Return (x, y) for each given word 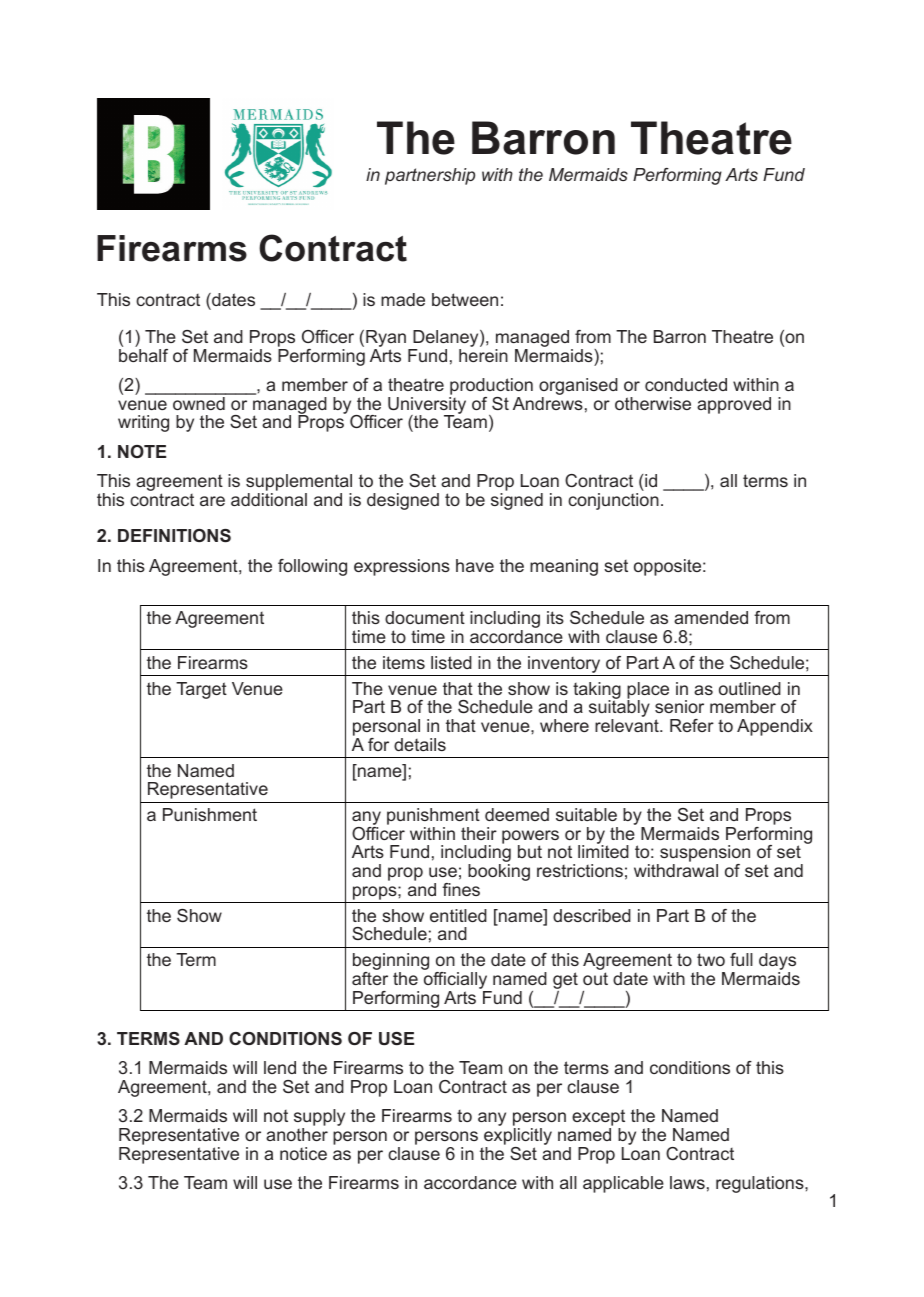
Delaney (446, 340)
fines (461, 889)
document (425, 617)
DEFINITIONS (174, 536)
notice (303, 1153)
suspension (704, 855)
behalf (143, 354)
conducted (686, 384)
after (370, 978)
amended (711, 617)
